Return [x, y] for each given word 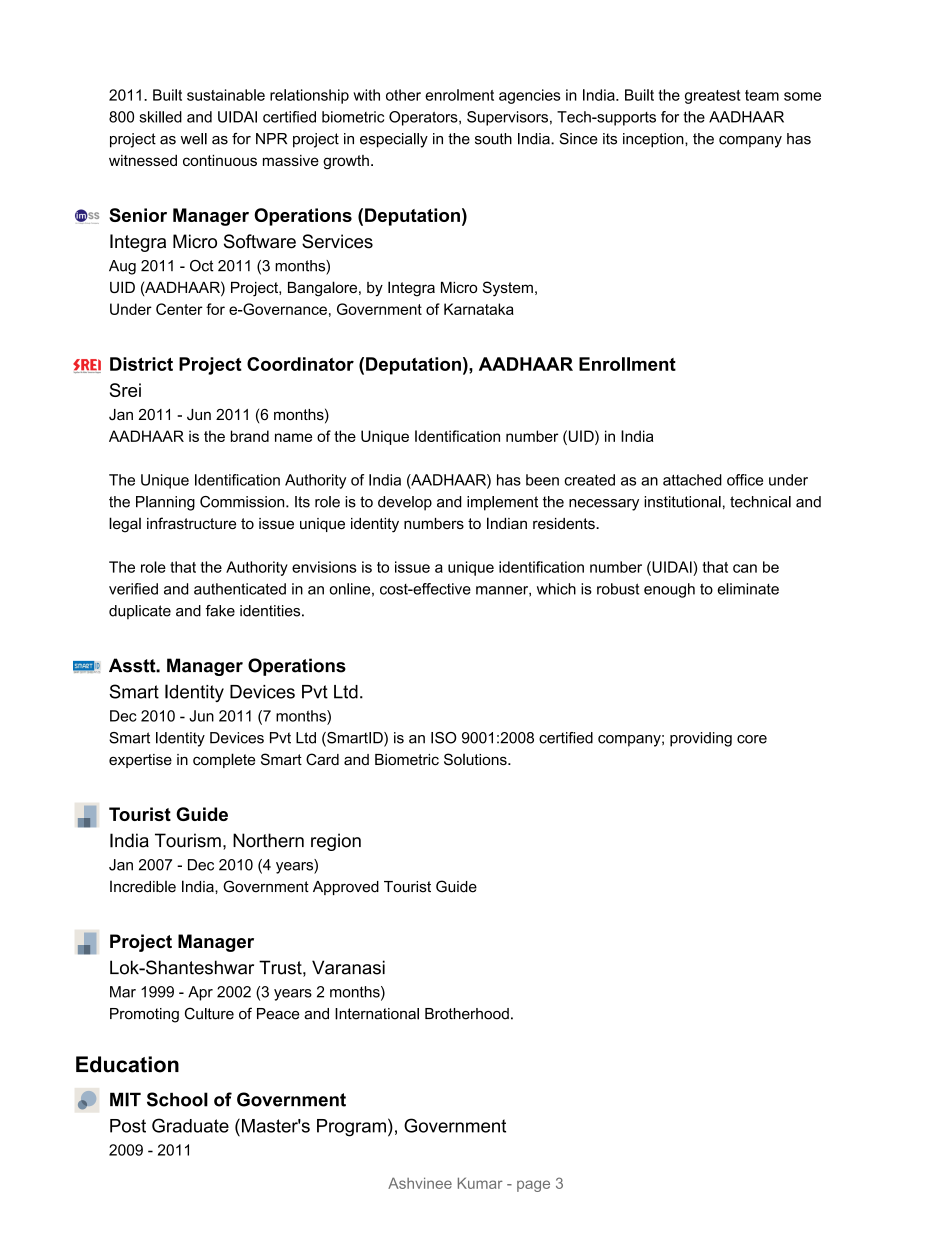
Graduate [190, 1125]
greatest [713, 97]
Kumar [480, 1183]
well [194, 139]
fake [220, 611]
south [493, 139]
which [556, 589]
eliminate [748, 589]
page [533, 1186]
